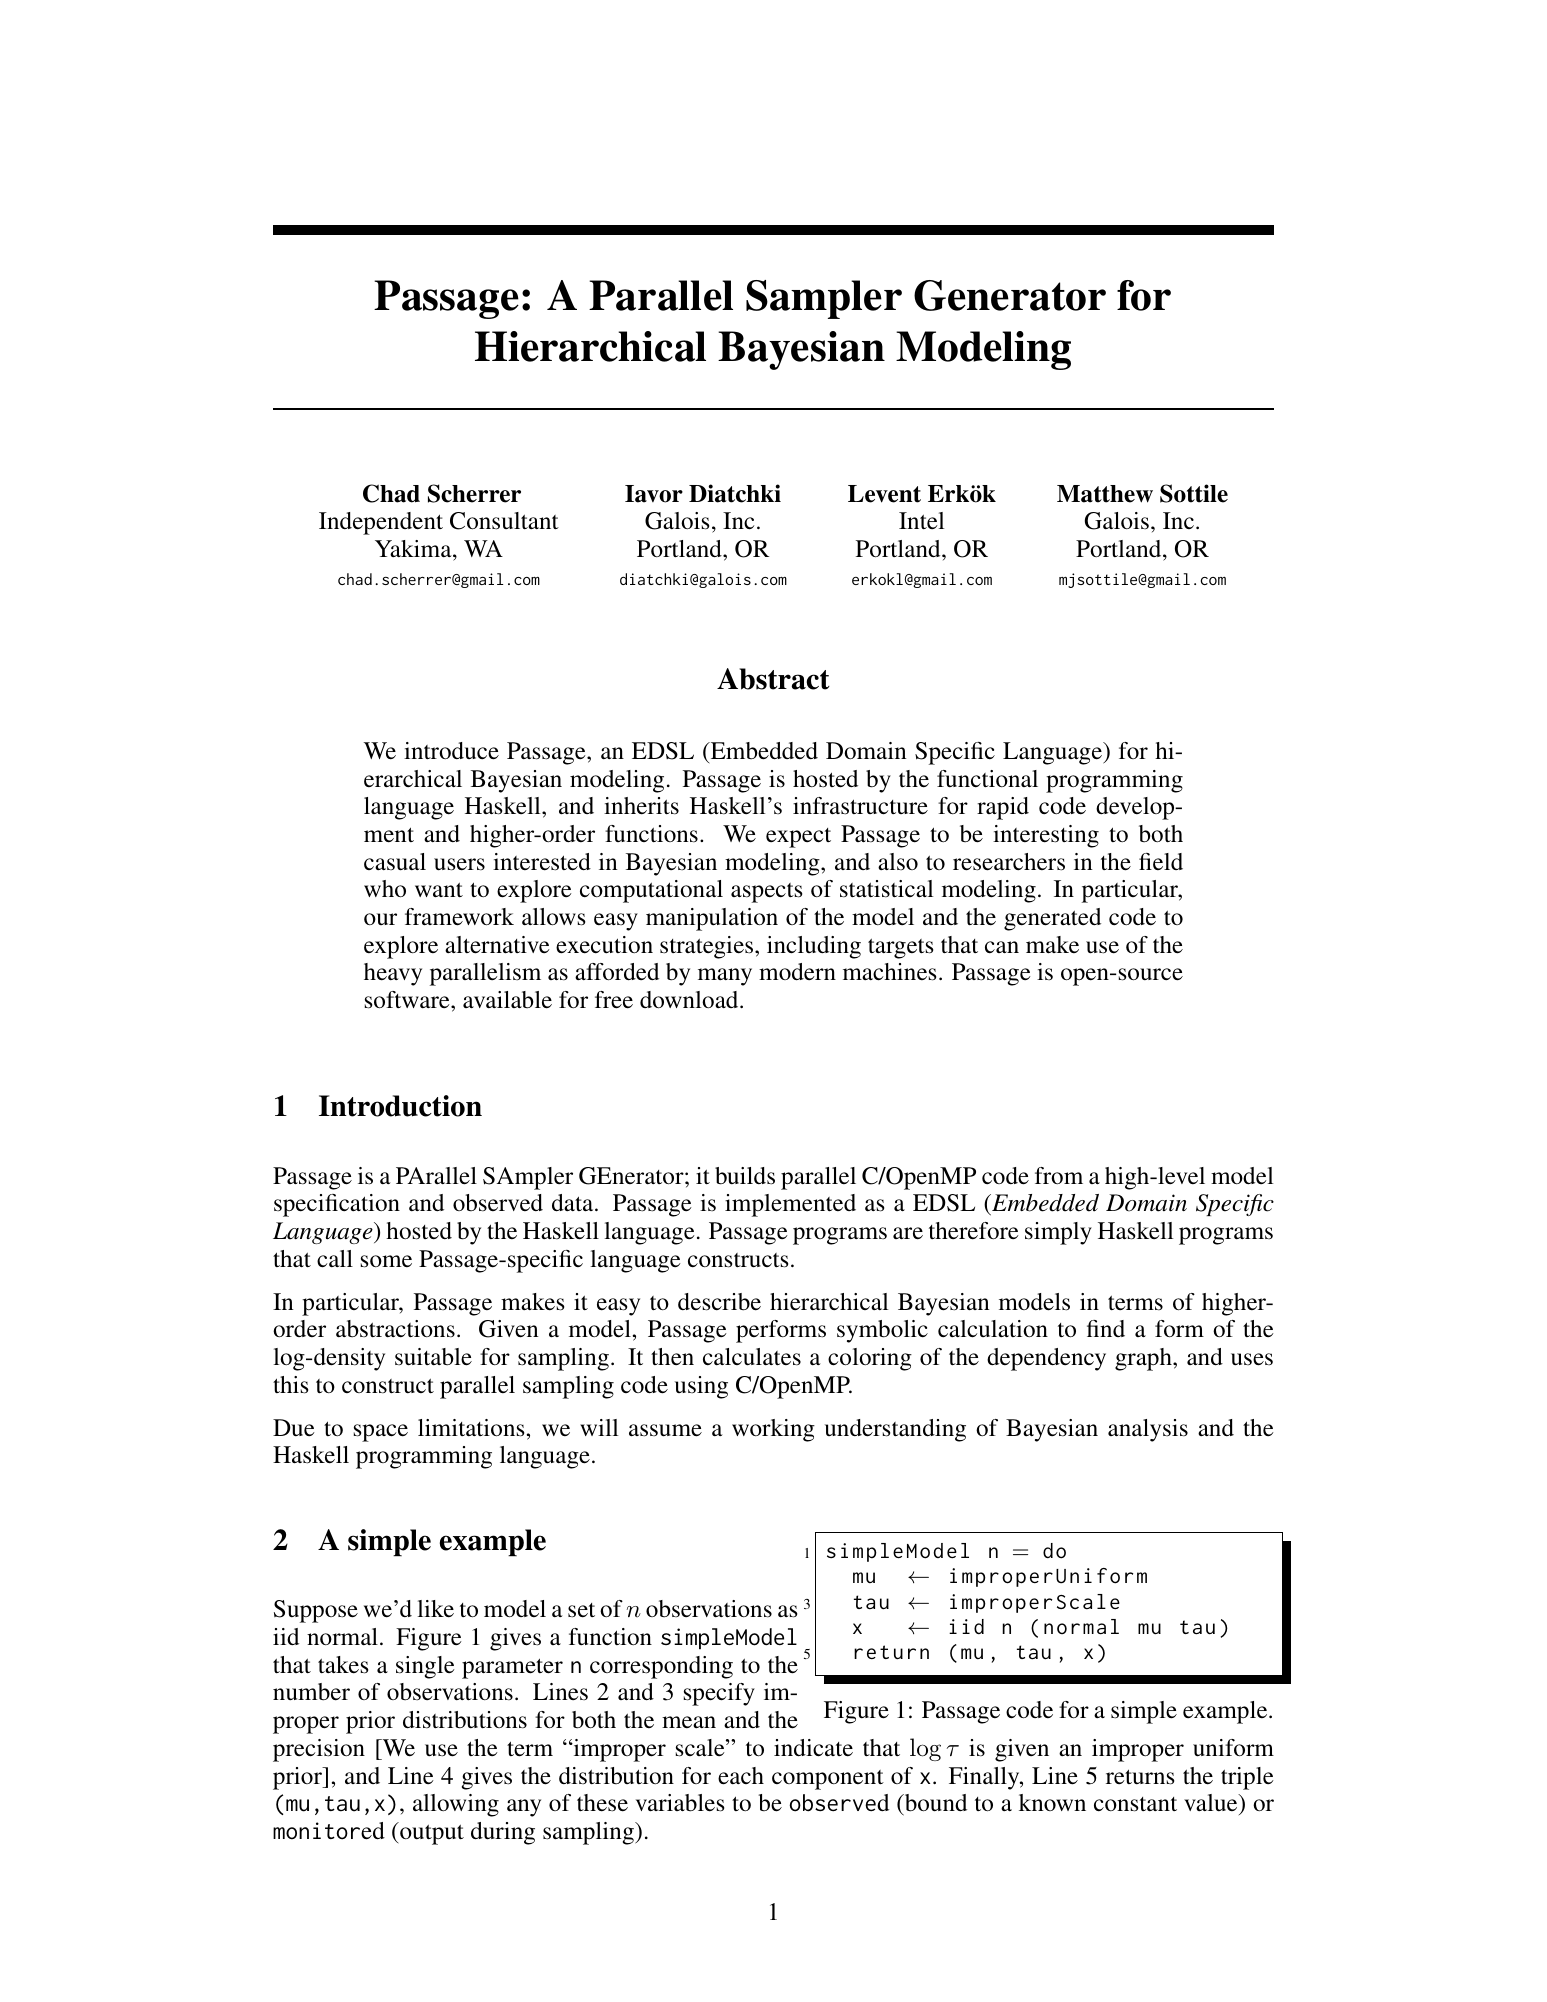  Describe the element at coordinates (773, 1430) in the screenshot. I see `working` at that location.
